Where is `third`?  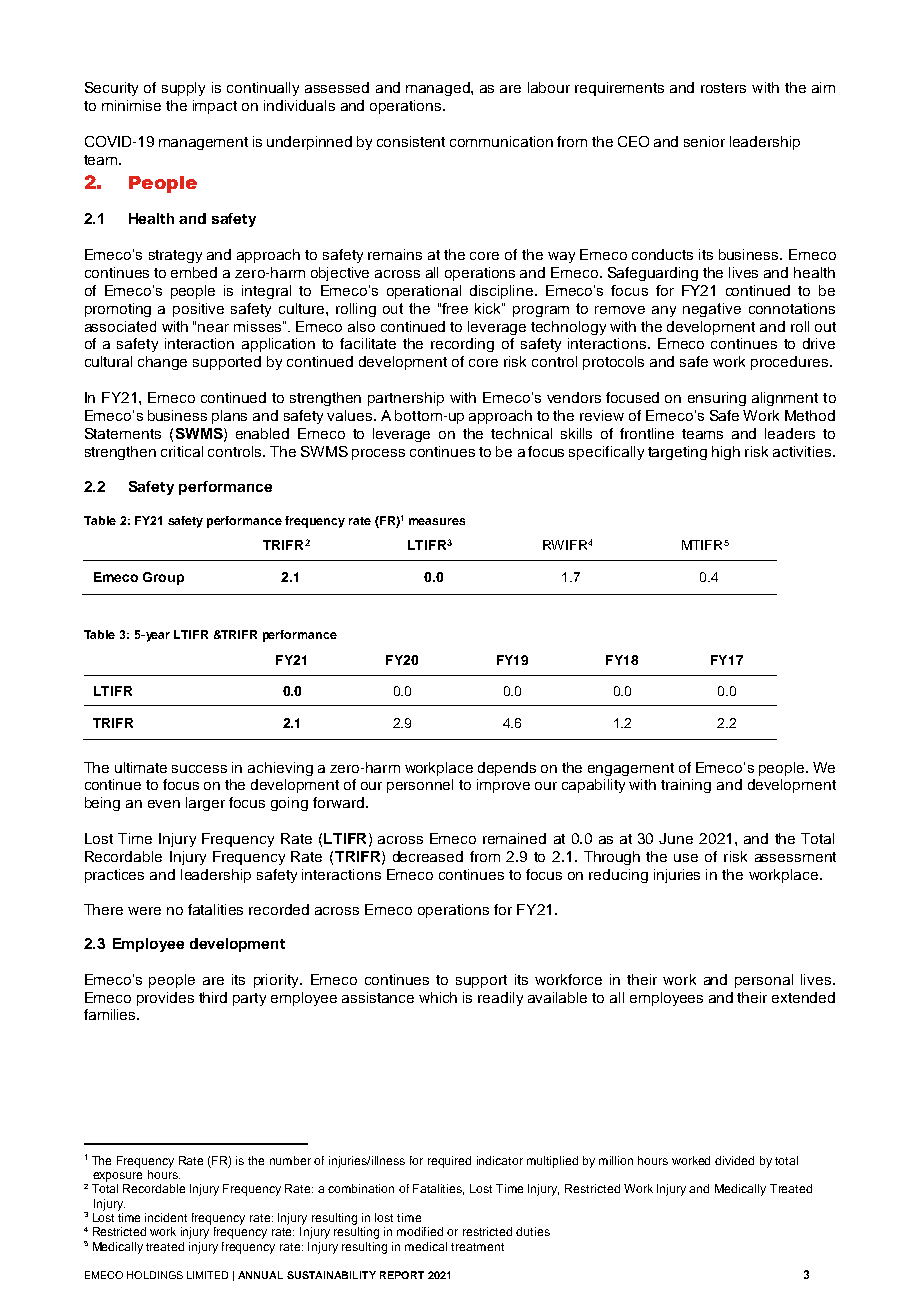
third is located at coordinates (213, 997).
